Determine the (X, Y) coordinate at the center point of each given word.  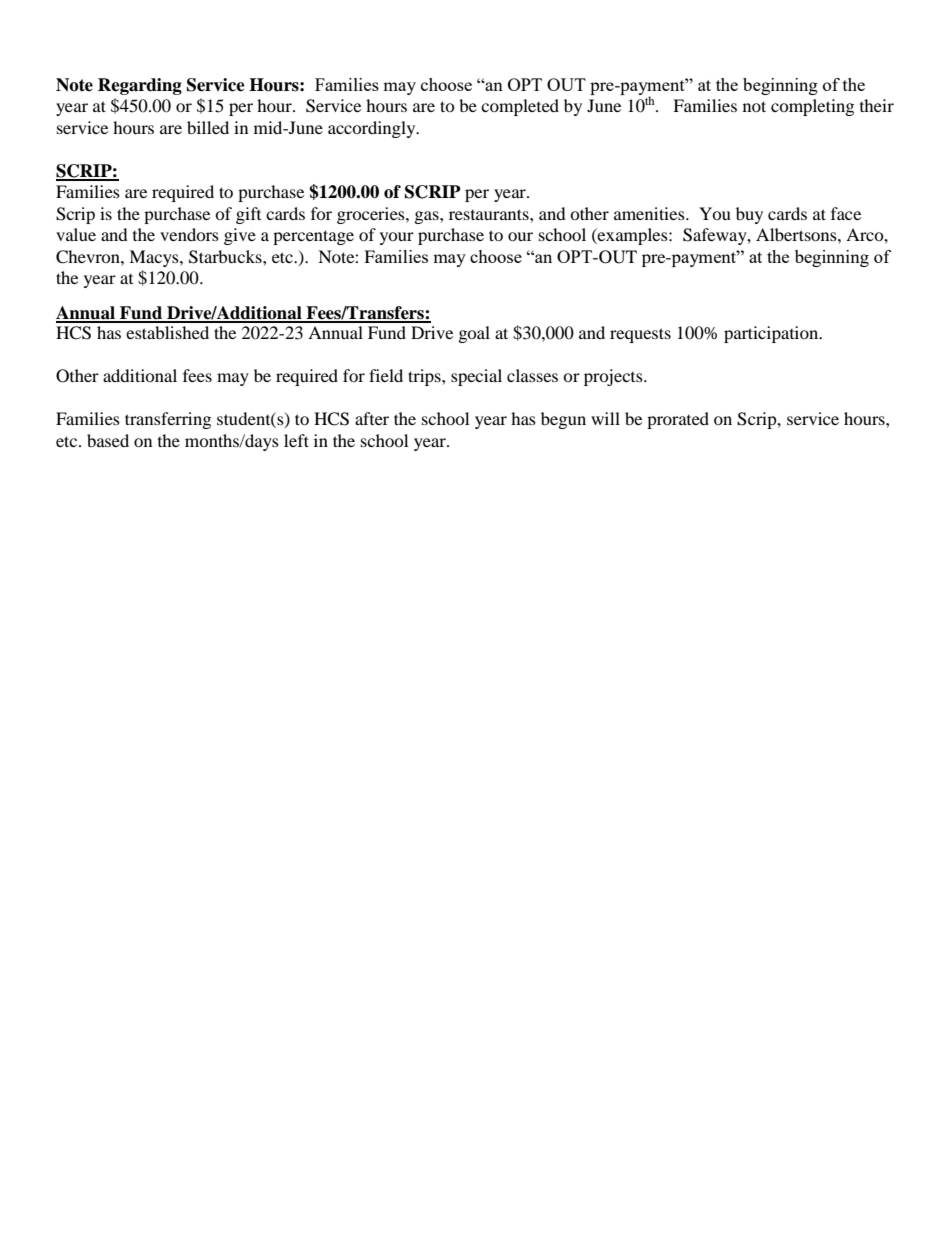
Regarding (140, 86)
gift (248, 215)
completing (812, 107)
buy (749, 215)
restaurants (490, 214)
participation (772, 334)
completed (520, 107)
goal (474, 334)
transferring (168, 420)
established (167, 332)
